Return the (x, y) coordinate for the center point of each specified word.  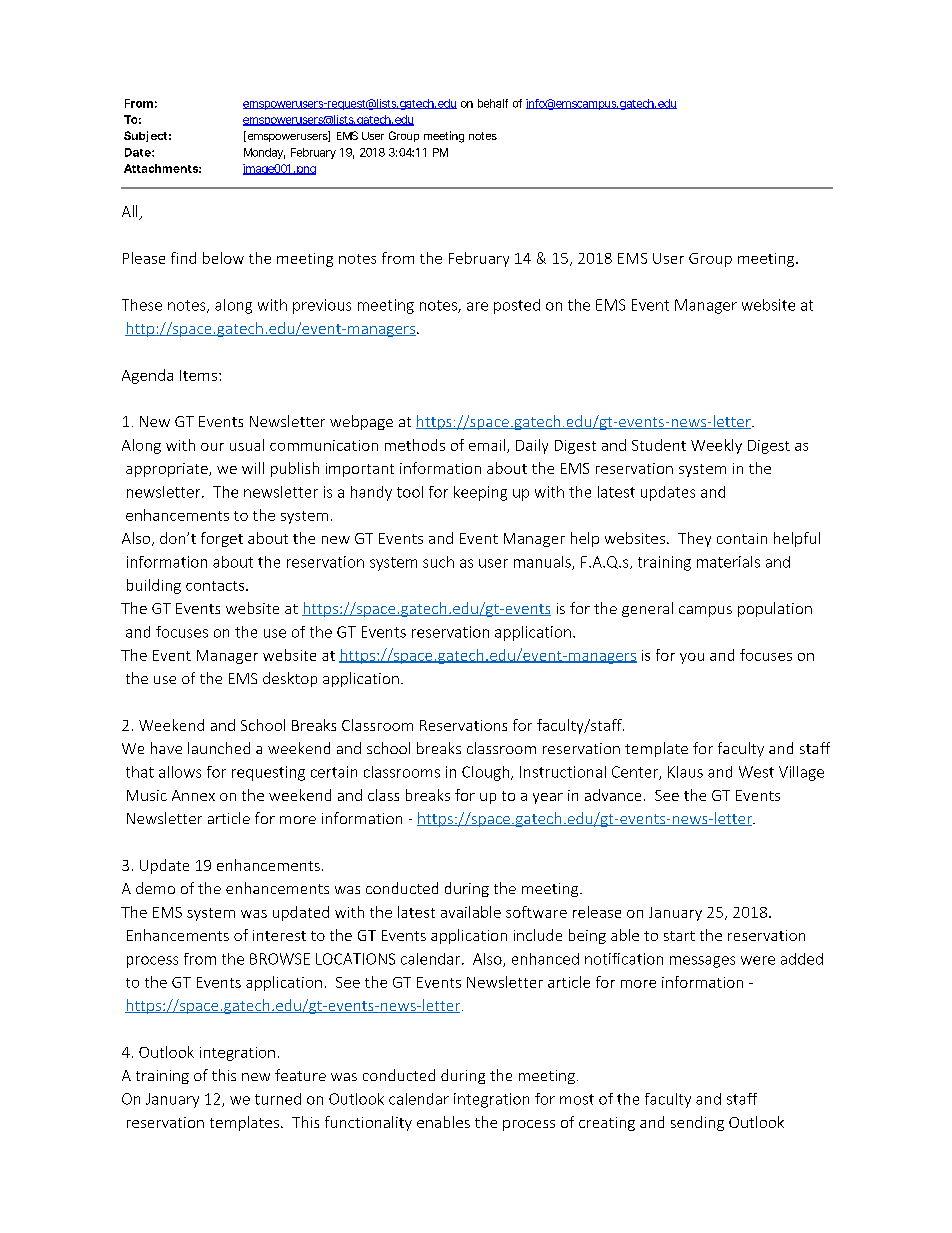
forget (222, 539)
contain (742, 538)
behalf (493, 103)
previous (322, 306)
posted (517, 306)
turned (278, 1099)
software (536, 912)
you (692, 658)
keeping (480, 493)
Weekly (716, 446)
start (679, 936)
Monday (264, 153)
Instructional (563, 772)
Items (198, 375)
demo (155, 888)
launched (219, 748)
